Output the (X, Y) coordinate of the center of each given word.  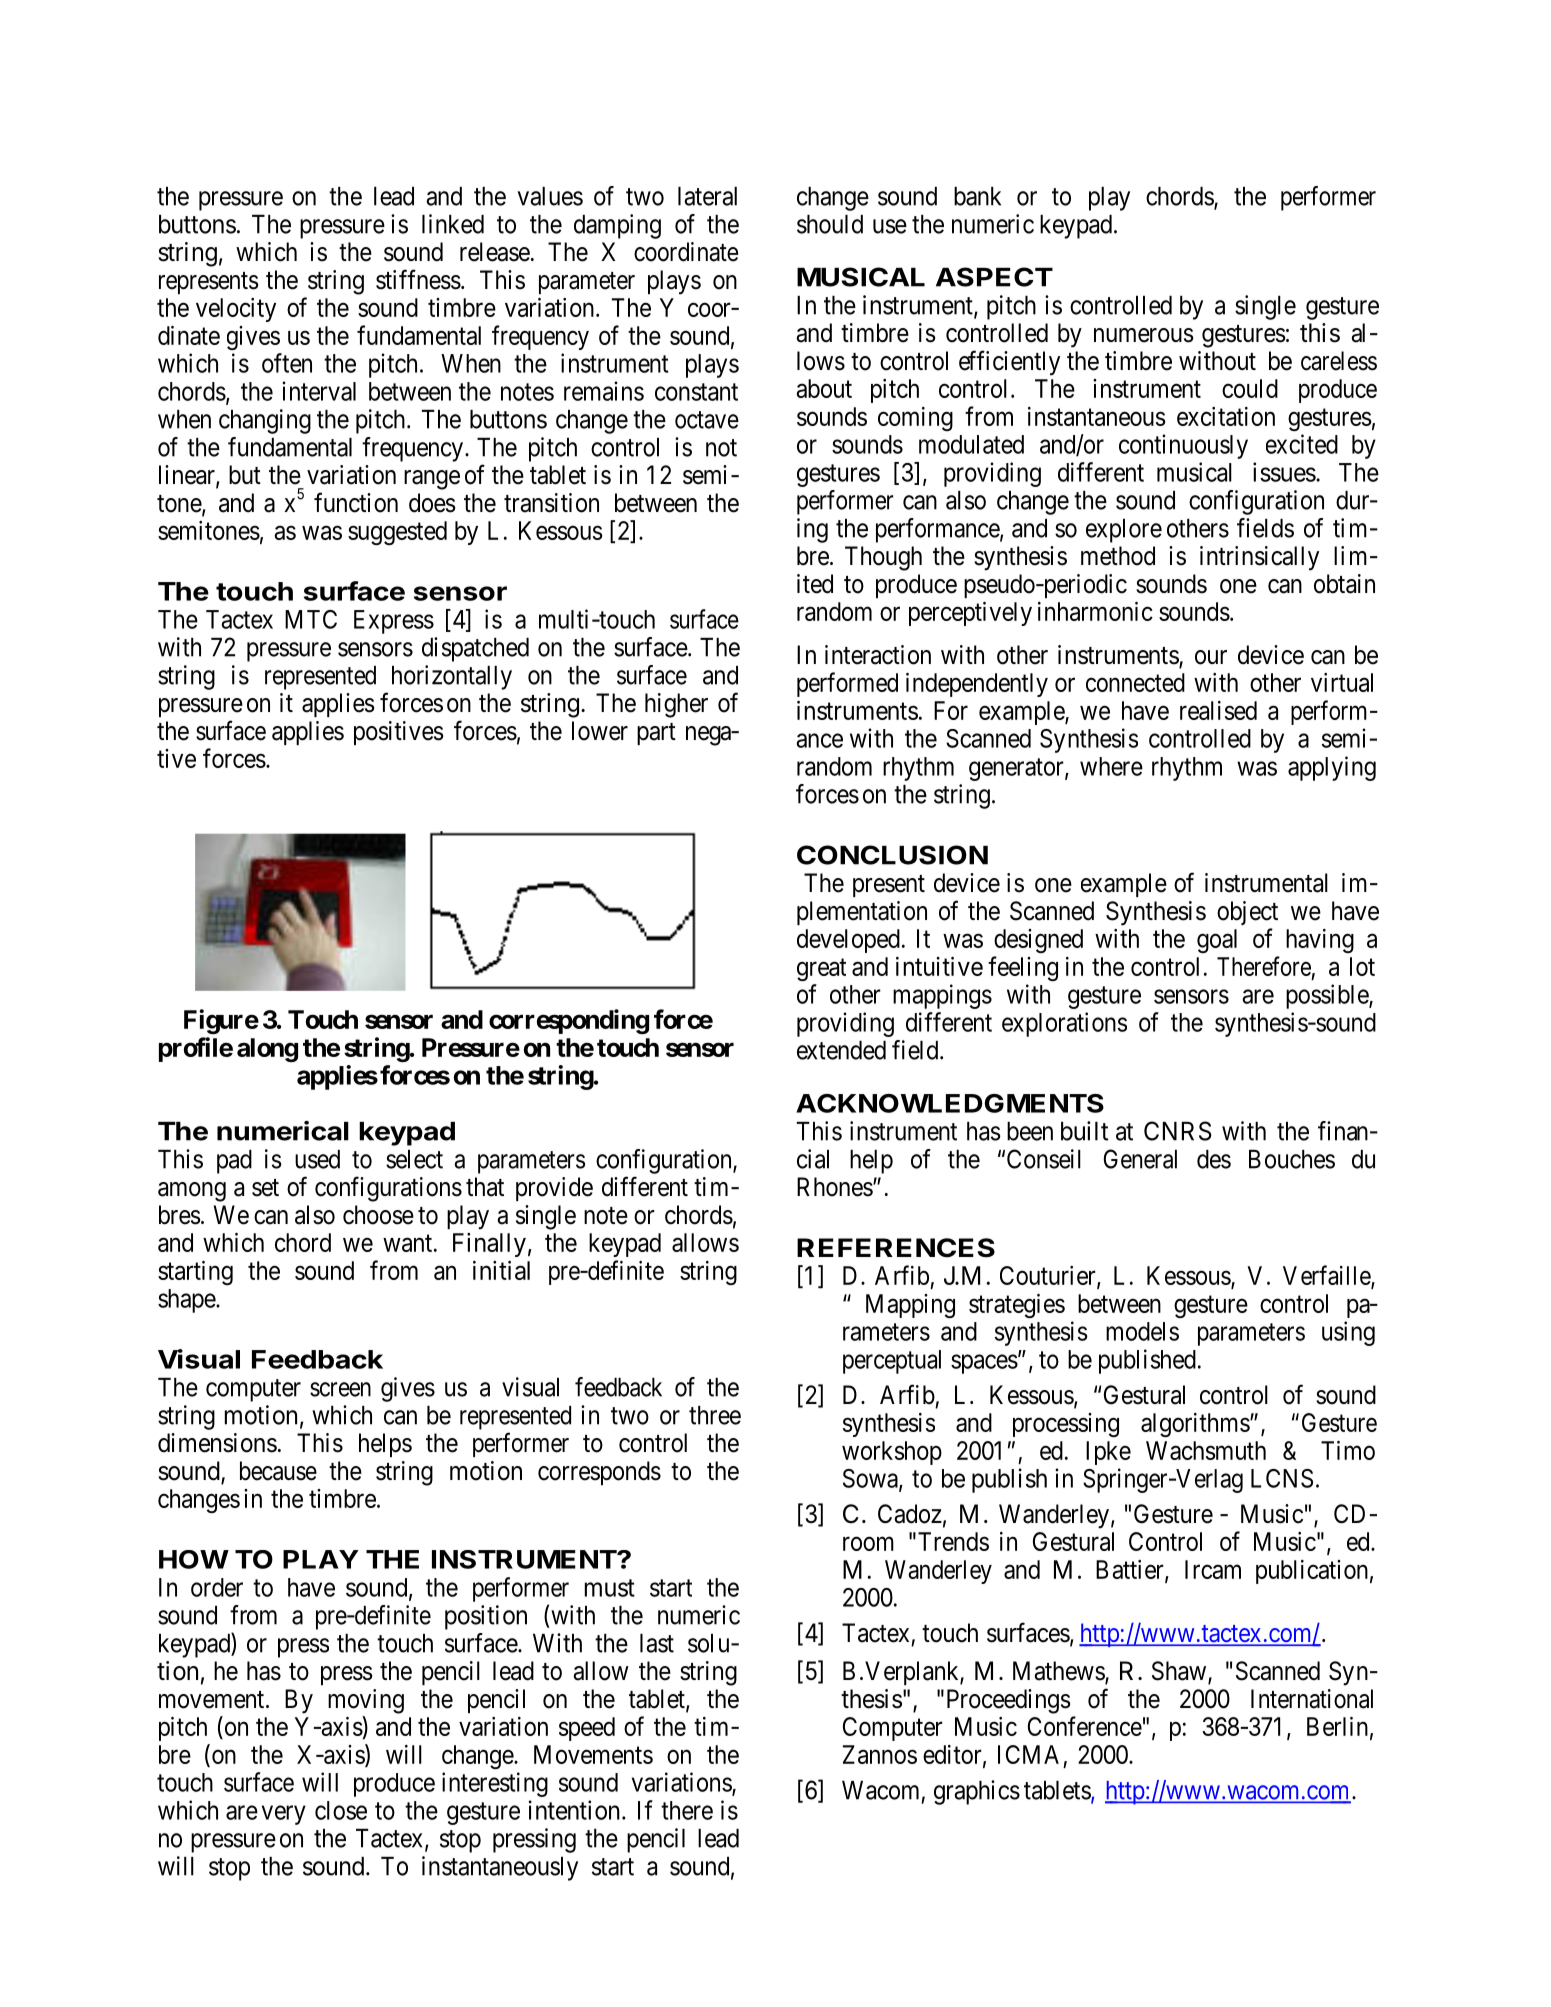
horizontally (452, 677)
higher (676, 705)
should (830, 224)
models (1142, 1331)
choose (378, 1215)
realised (1218, 710)
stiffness (418, 279)
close (341, 1810)
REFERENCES (896, 1248)
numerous (1143, 335)
